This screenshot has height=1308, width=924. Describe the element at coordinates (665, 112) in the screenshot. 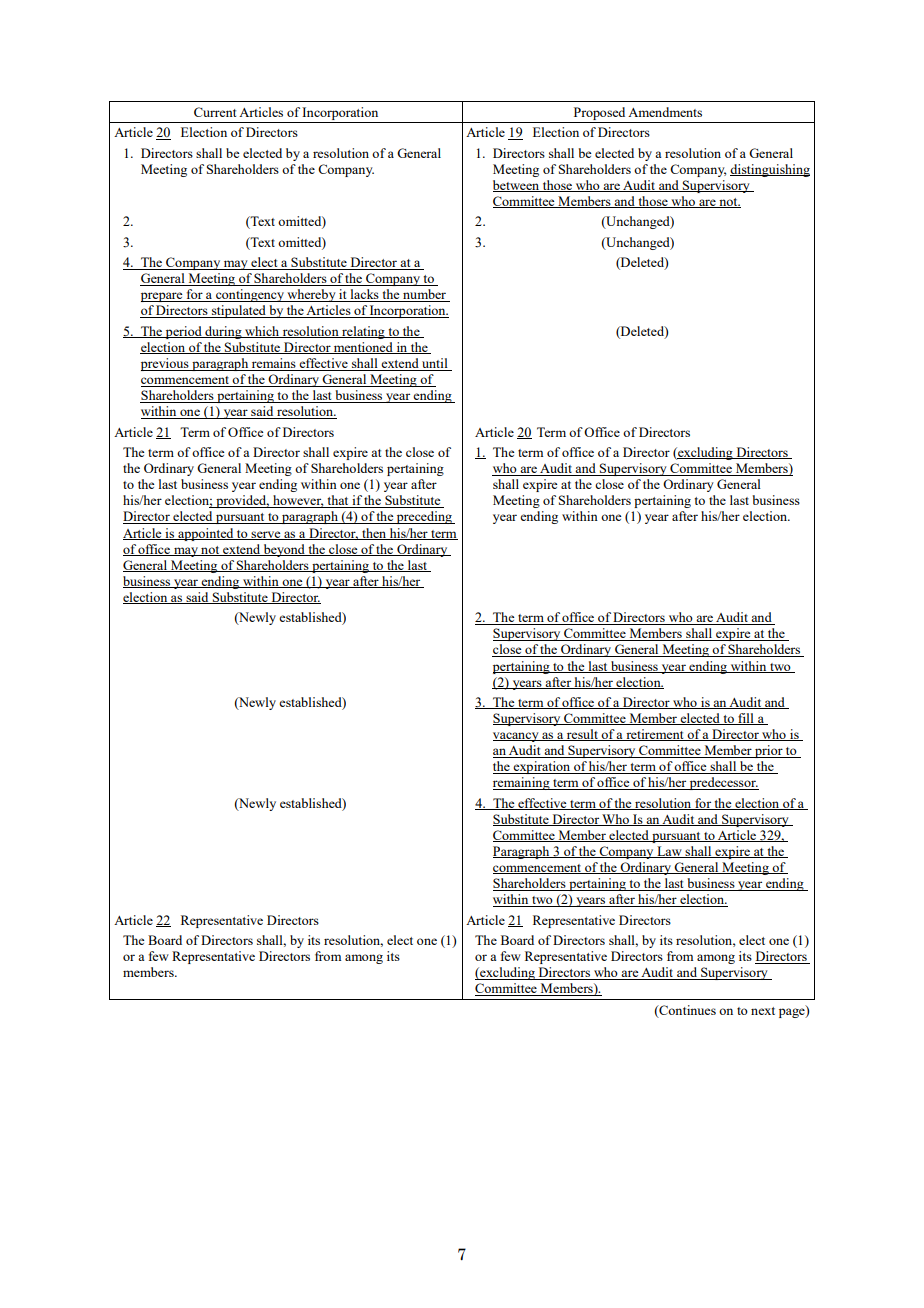

I see `Amendments` at that location.
